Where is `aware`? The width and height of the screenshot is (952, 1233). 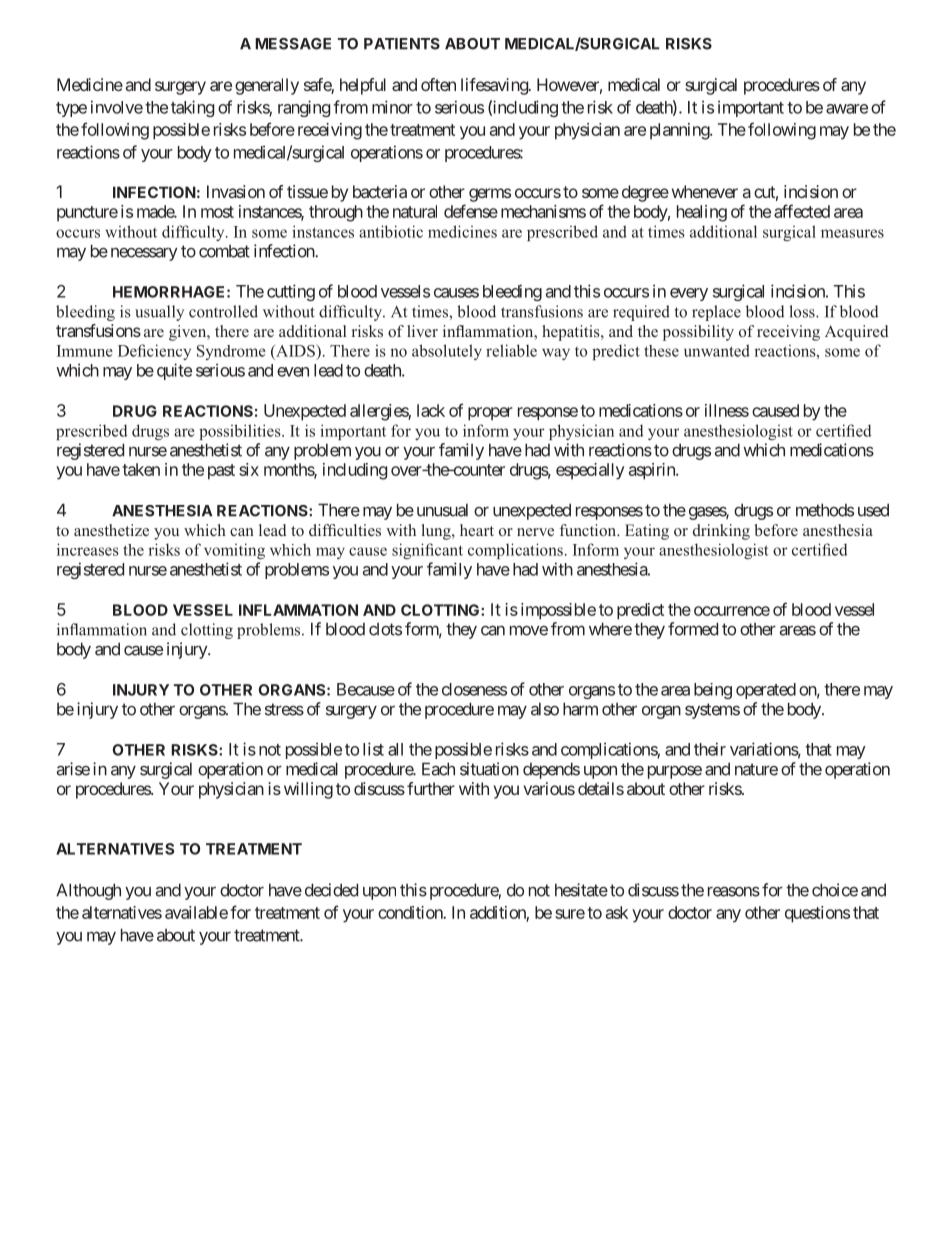 aware is located at coordinates (847, 109).
